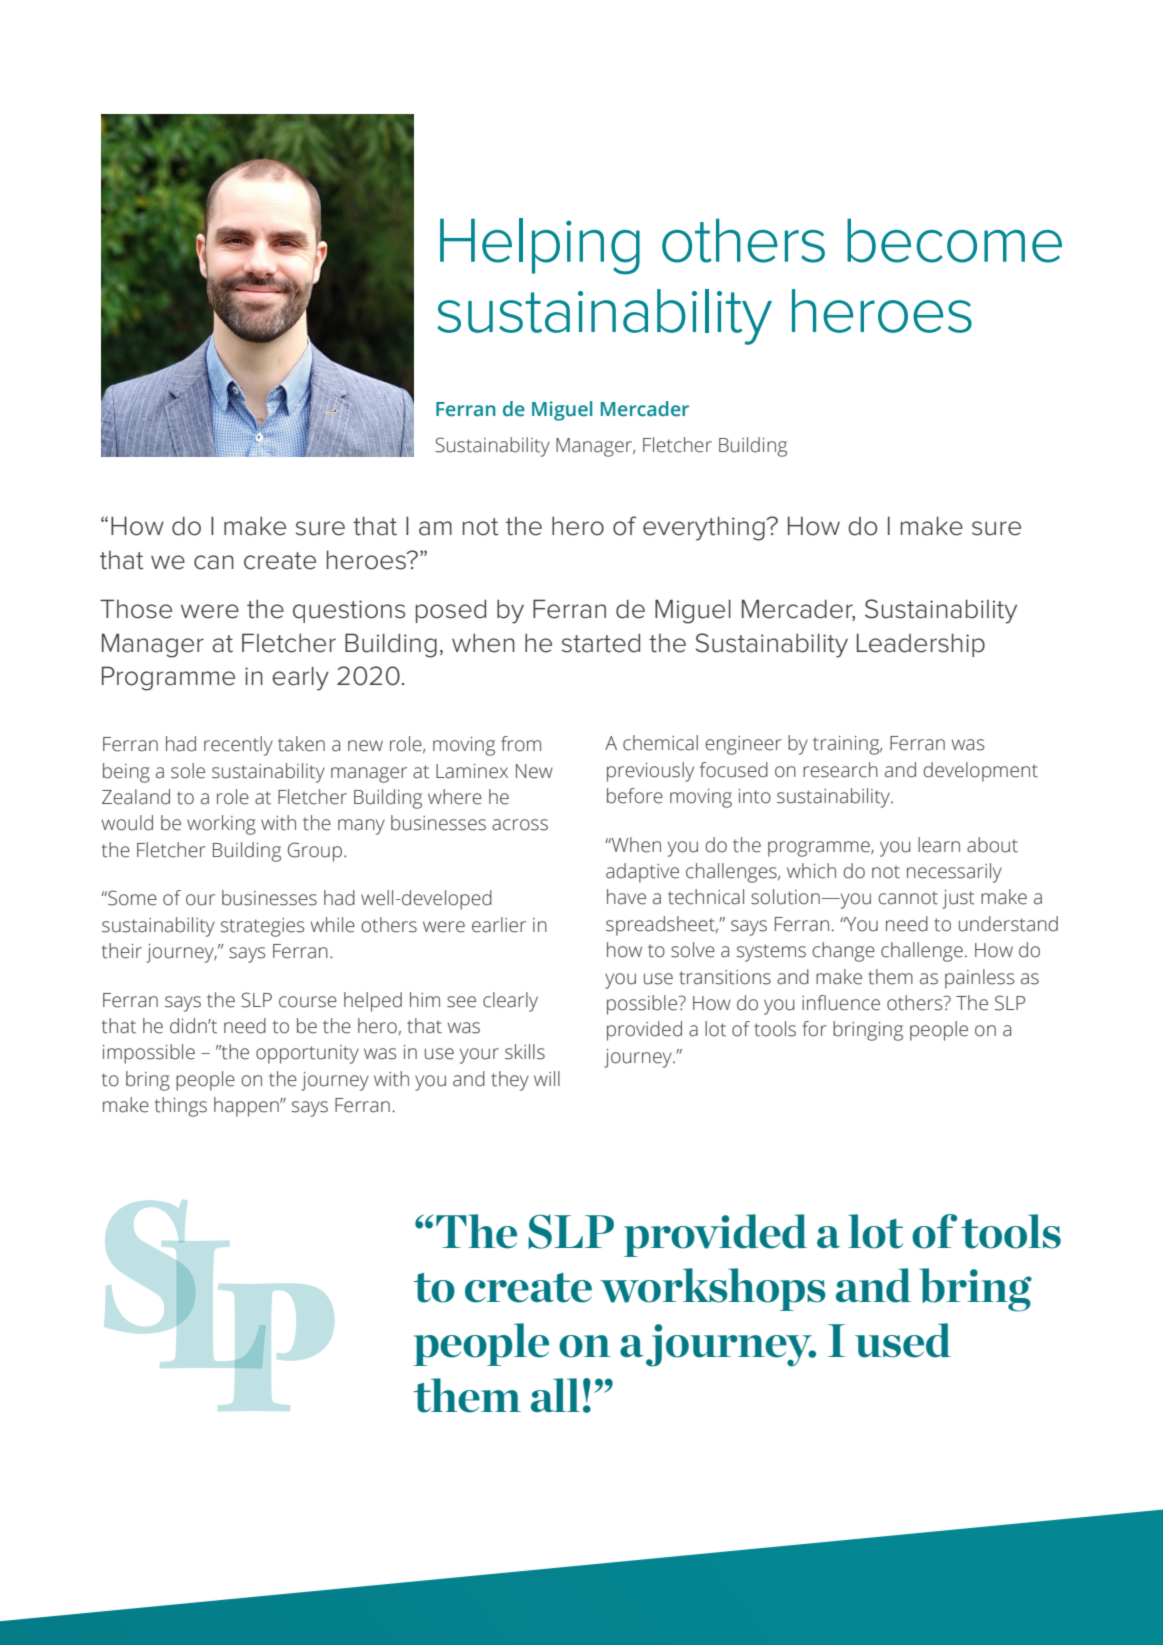  I want to click on become, so click(954, 241).
